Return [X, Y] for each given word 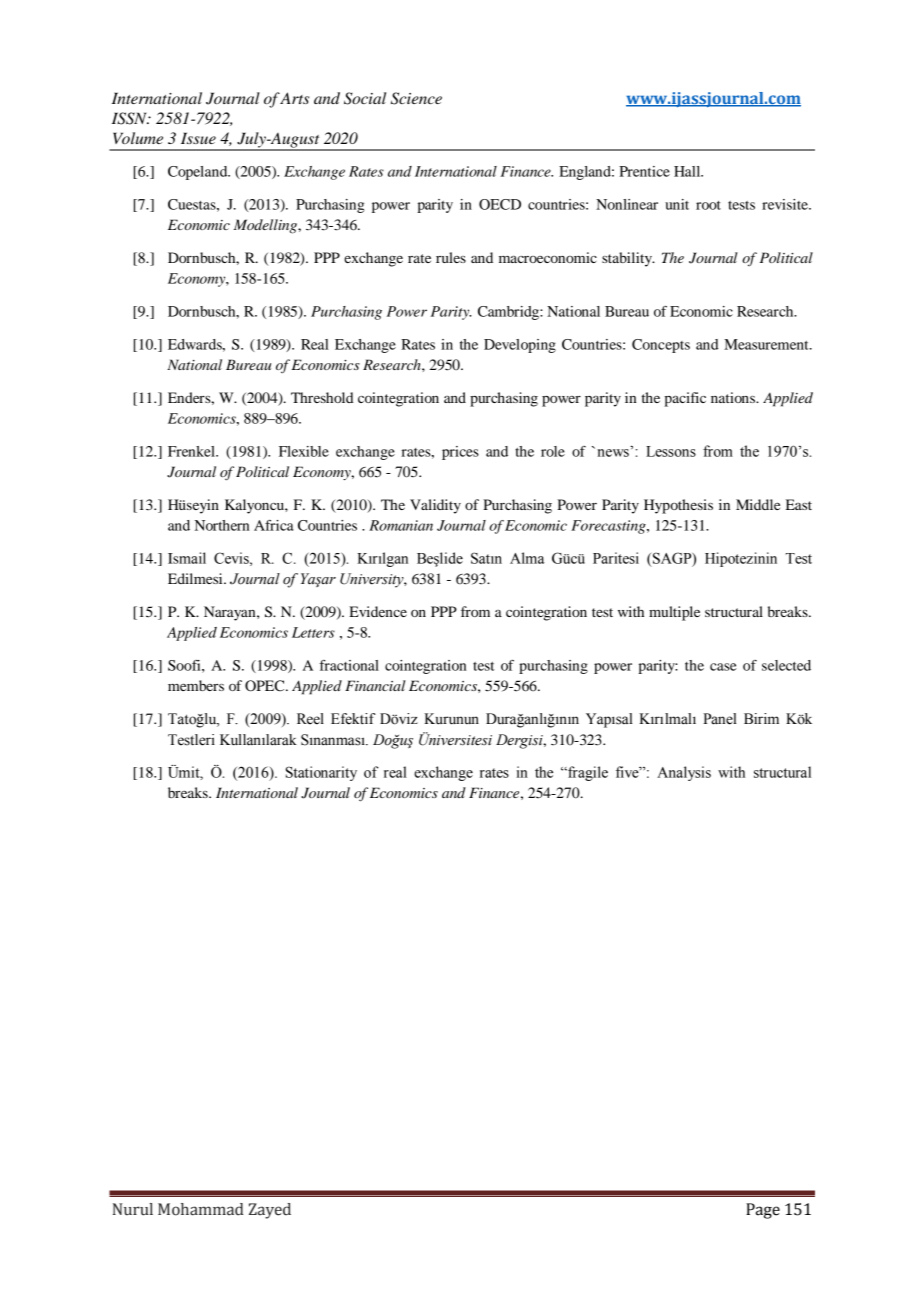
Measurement [767, 344]
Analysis [684, 773]
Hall [688, 171]
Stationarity [321, 773]
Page [763, 1211]
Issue [198, 138]
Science [416, 98]
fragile [587, 773]
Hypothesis [678, 506]
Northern [222, 525]
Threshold [322, 397]
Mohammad [201, 1209]
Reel [310, 719]
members [196, 685]
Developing [520, 346]
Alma [527, 558]
